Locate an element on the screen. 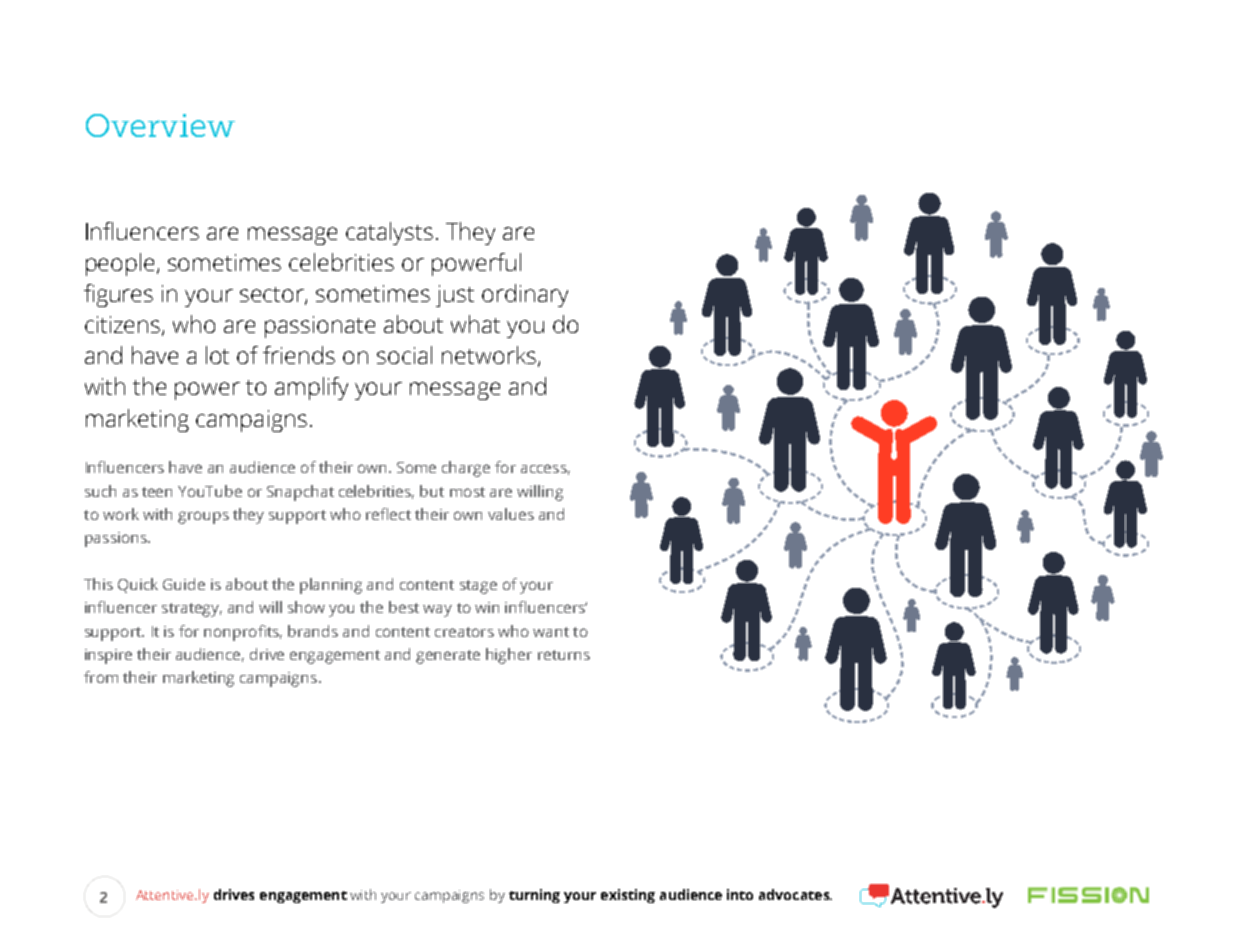 This screenshot has height=952, width=1233. into is located at coordinates (740, 894).
